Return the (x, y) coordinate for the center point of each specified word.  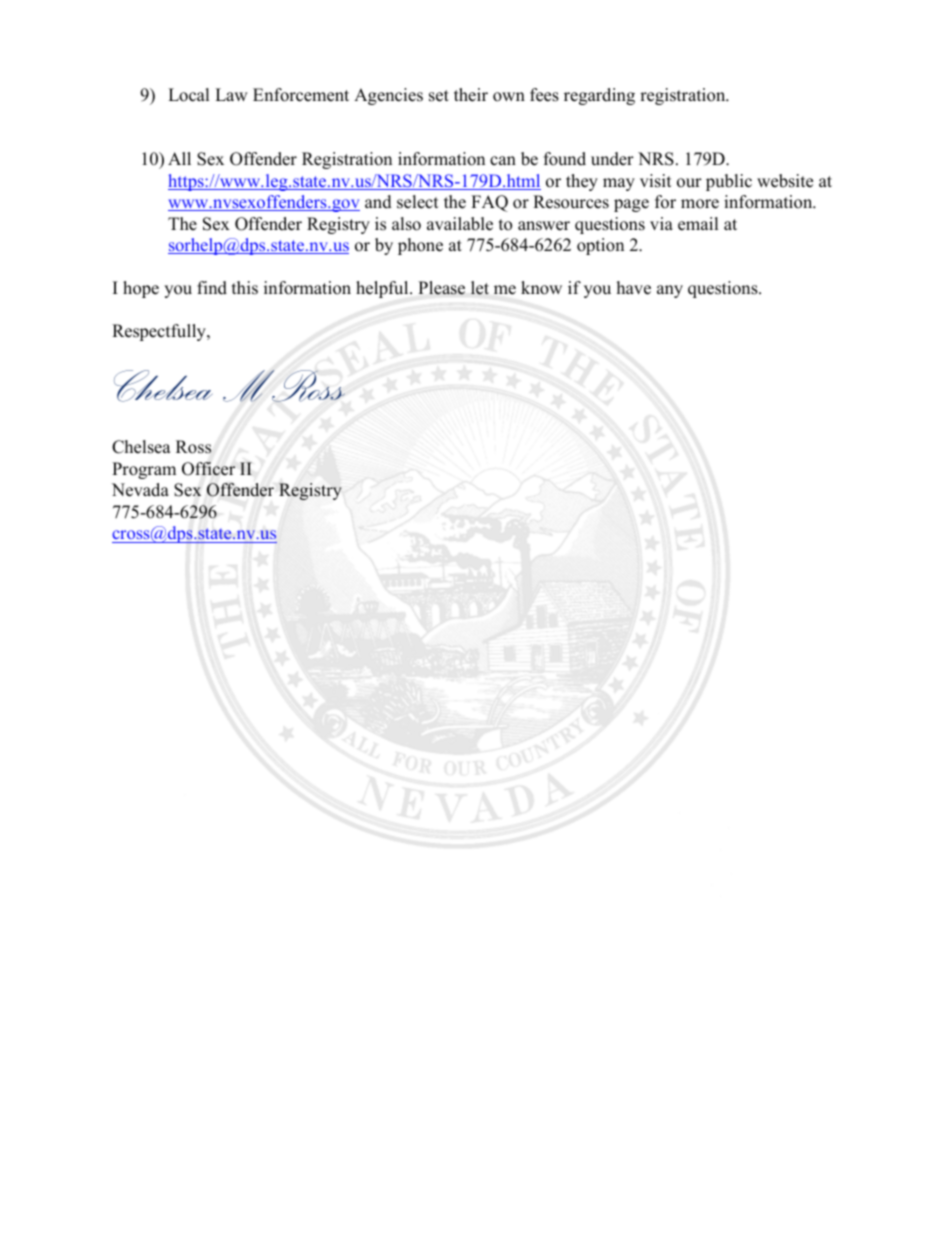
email (698, 224)
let (480, 288)
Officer (208, 469)
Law (231, 94)
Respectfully (160, 332)
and (378, 202)
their (471, 95)
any (670, 291)
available (460, 224)
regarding (599, 96)
